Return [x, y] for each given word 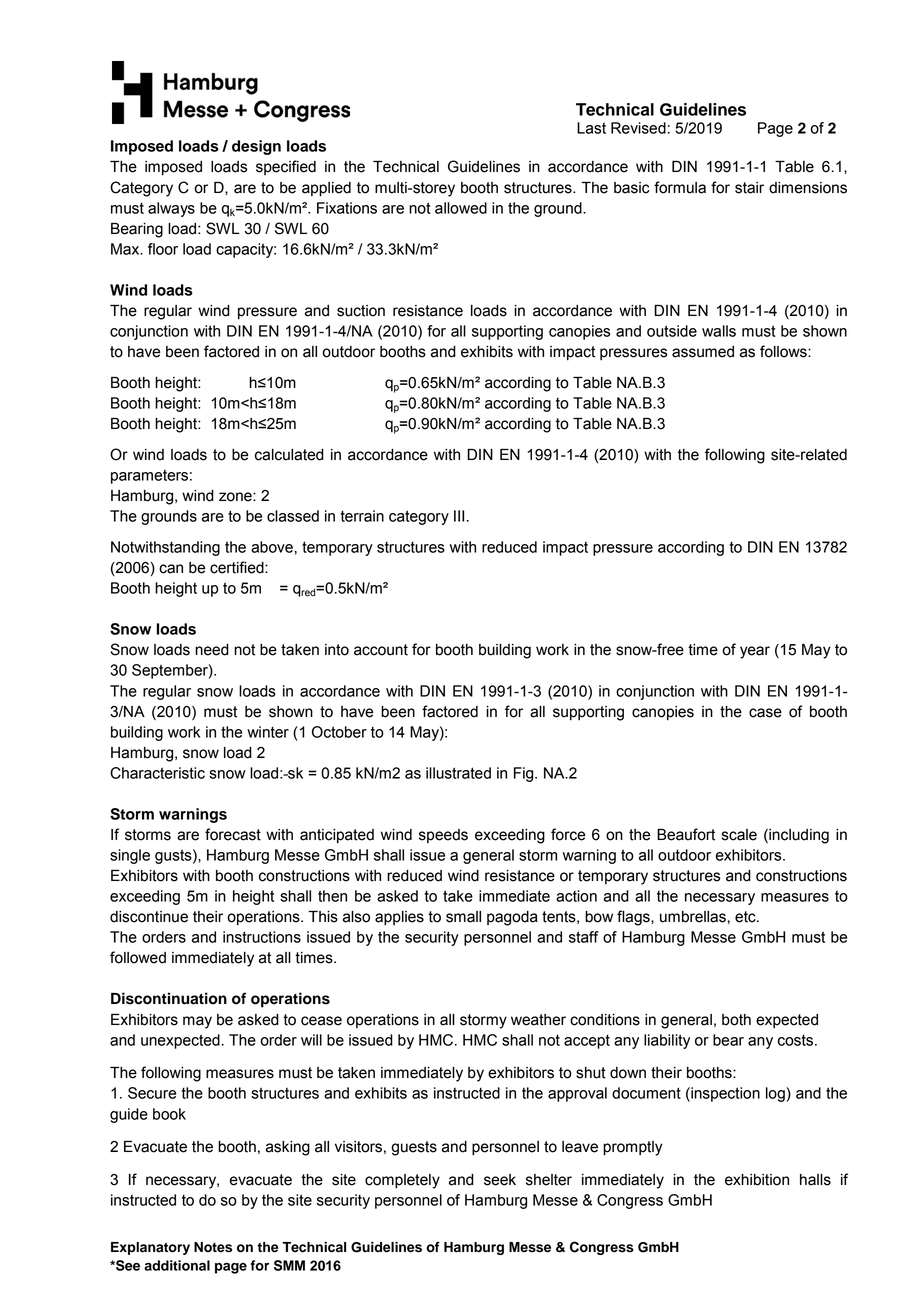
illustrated [458, 773]
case [765, 713]
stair [749, 188]
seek [500, 1180]
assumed [703, 352]
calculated [289, 455]
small [463, 917]
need [212, 650]
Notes [213, 1247]
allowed [461, 208]
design [256, 147]
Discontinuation [169, 998]
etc [746, 917]
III [459, 516]
